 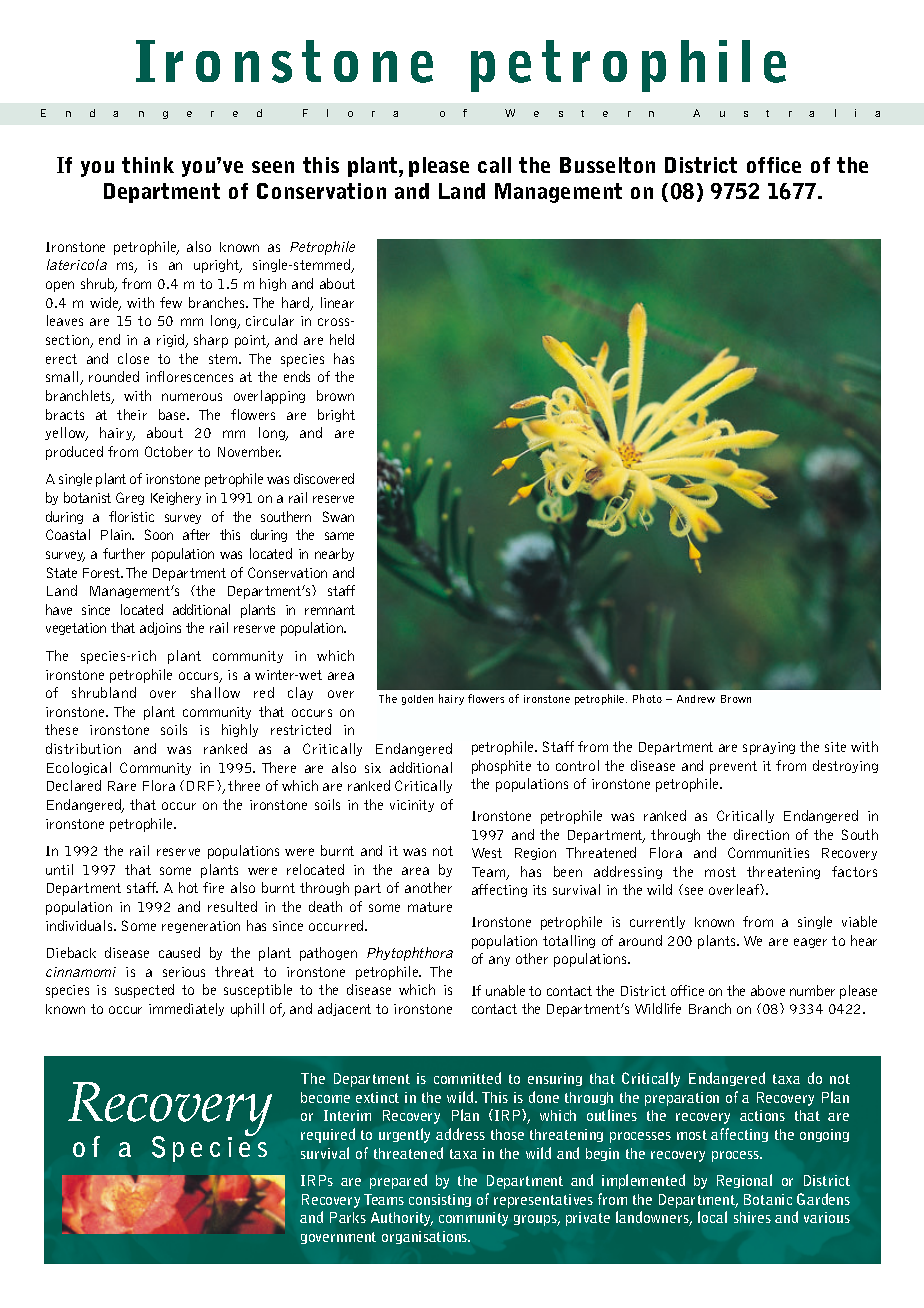 I want to click on consisting, so click(x=440, y=1200).
